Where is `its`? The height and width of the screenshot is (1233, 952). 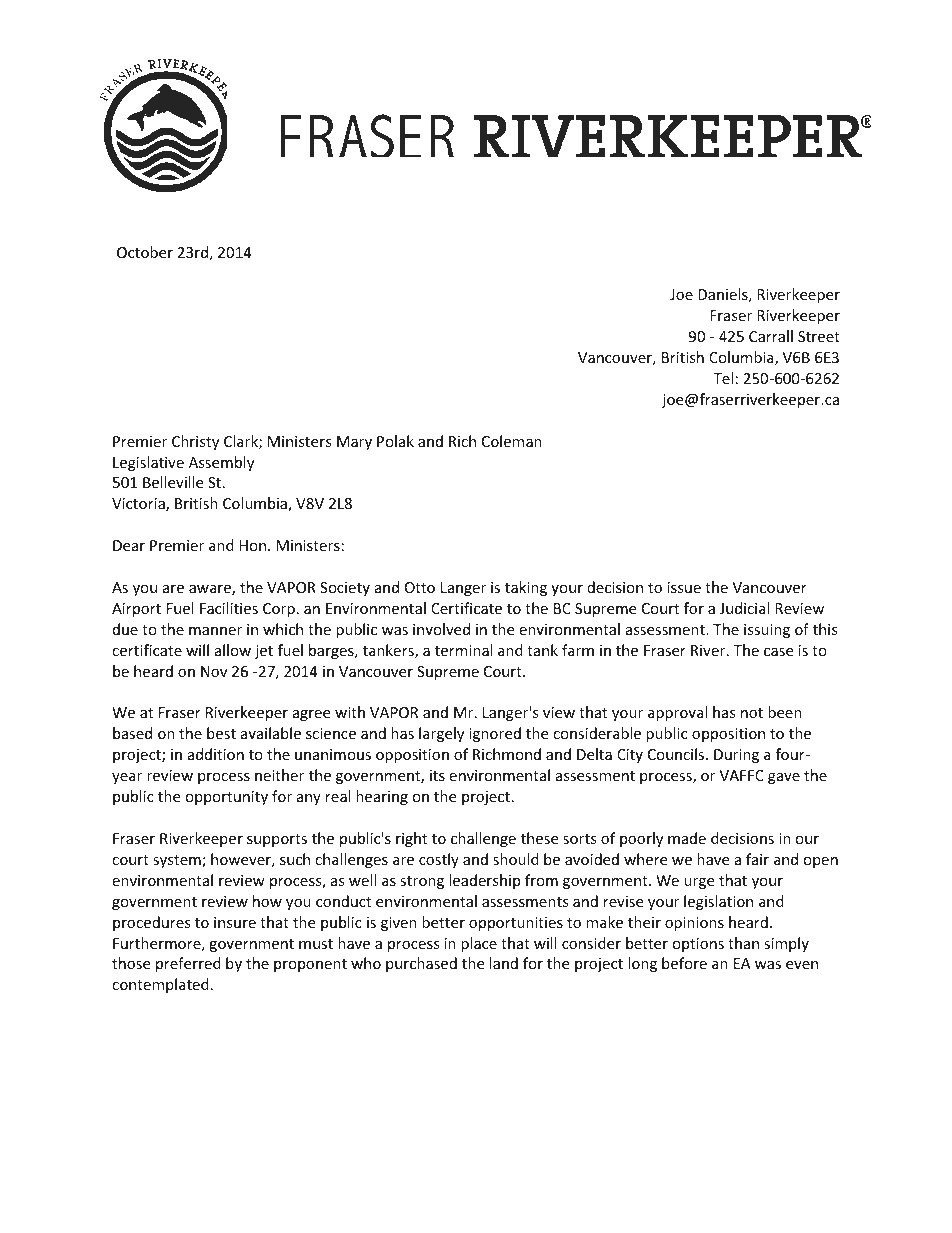
its is located at coordinates (437, 775).
